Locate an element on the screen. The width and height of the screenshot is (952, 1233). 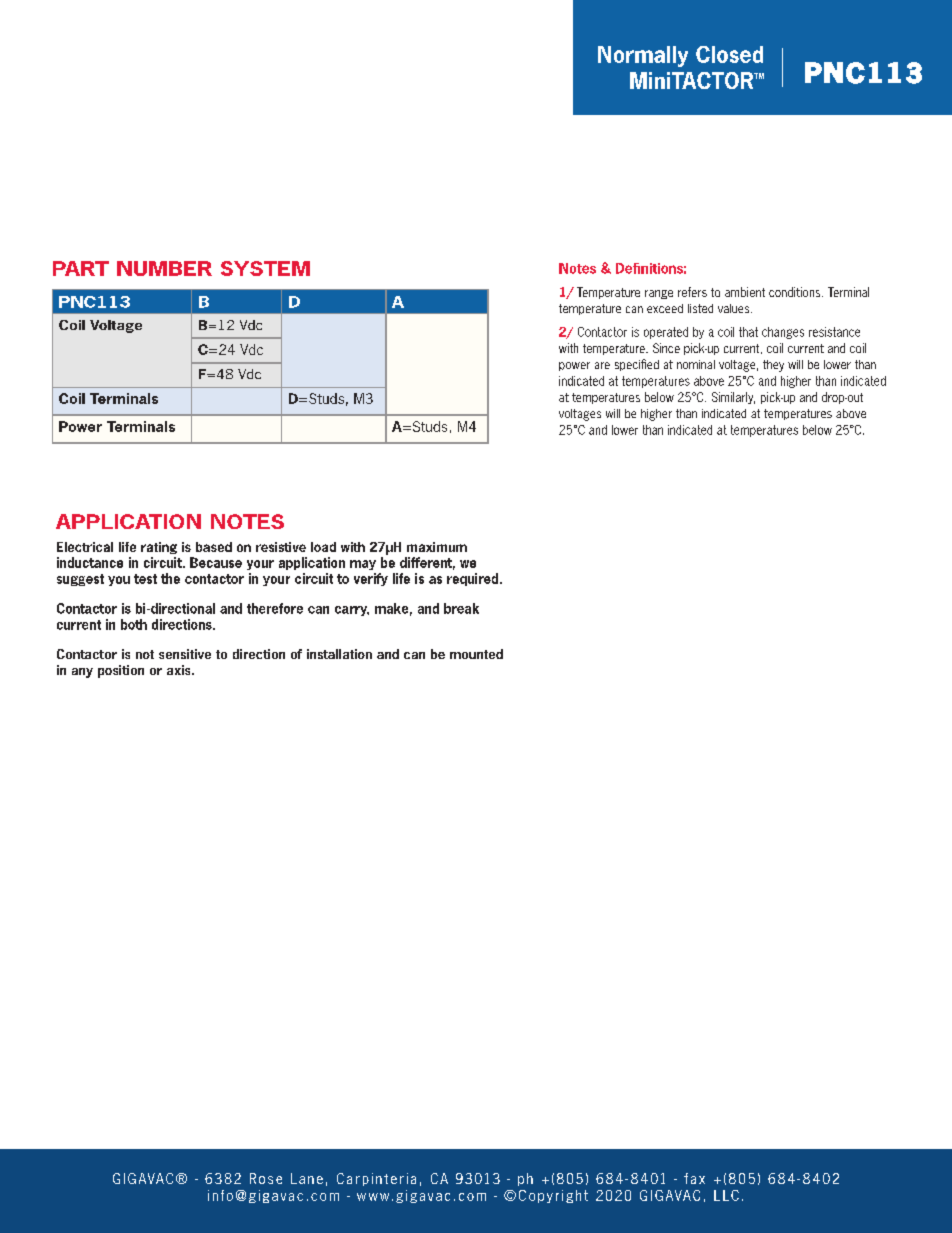
Closed is located at coordinates (729, 54).
